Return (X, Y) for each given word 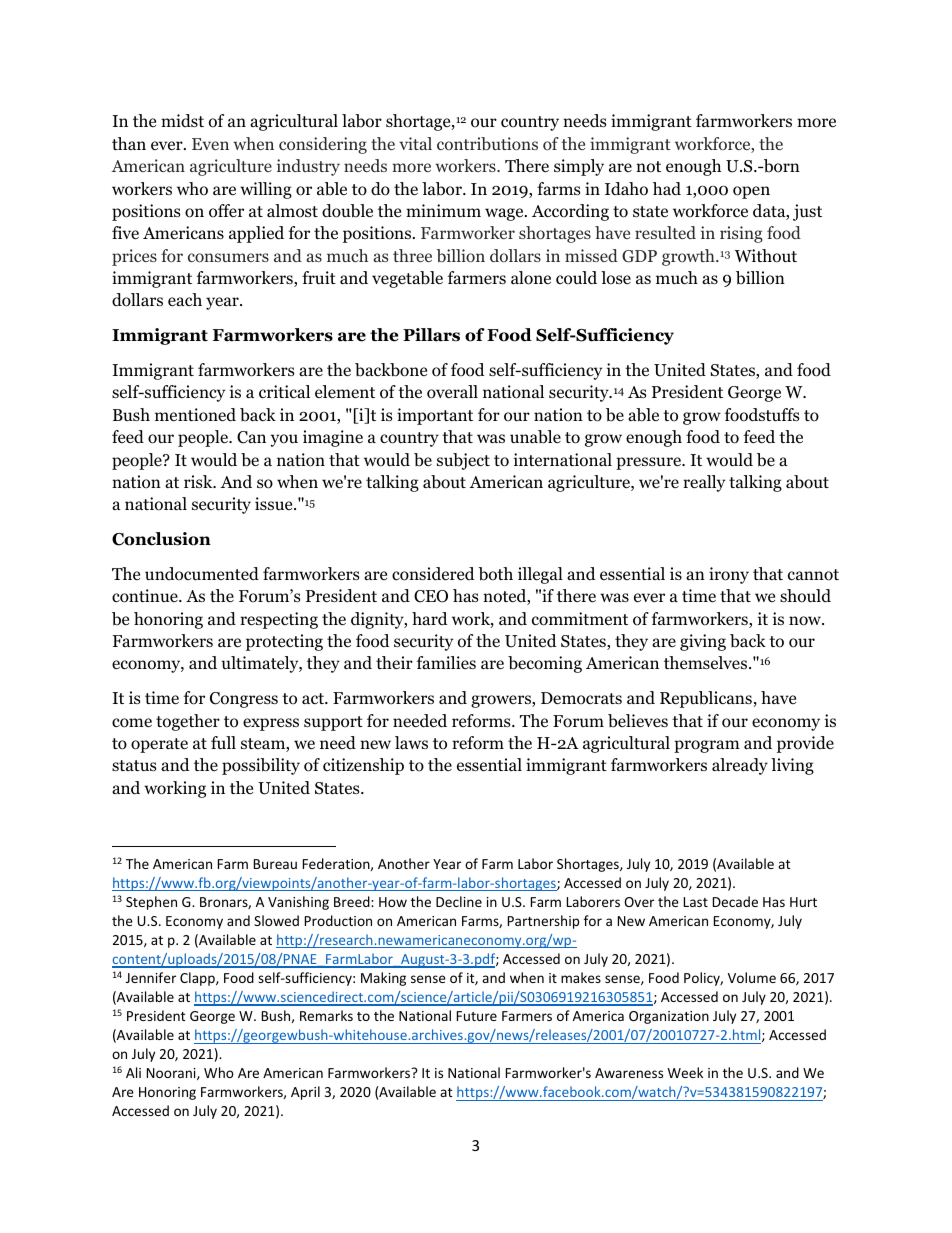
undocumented (202, 574)
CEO (431, 596)
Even (210, 144)
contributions (487, 143)
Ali (133, 1072)
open (751, 192)
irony (729, 575)
